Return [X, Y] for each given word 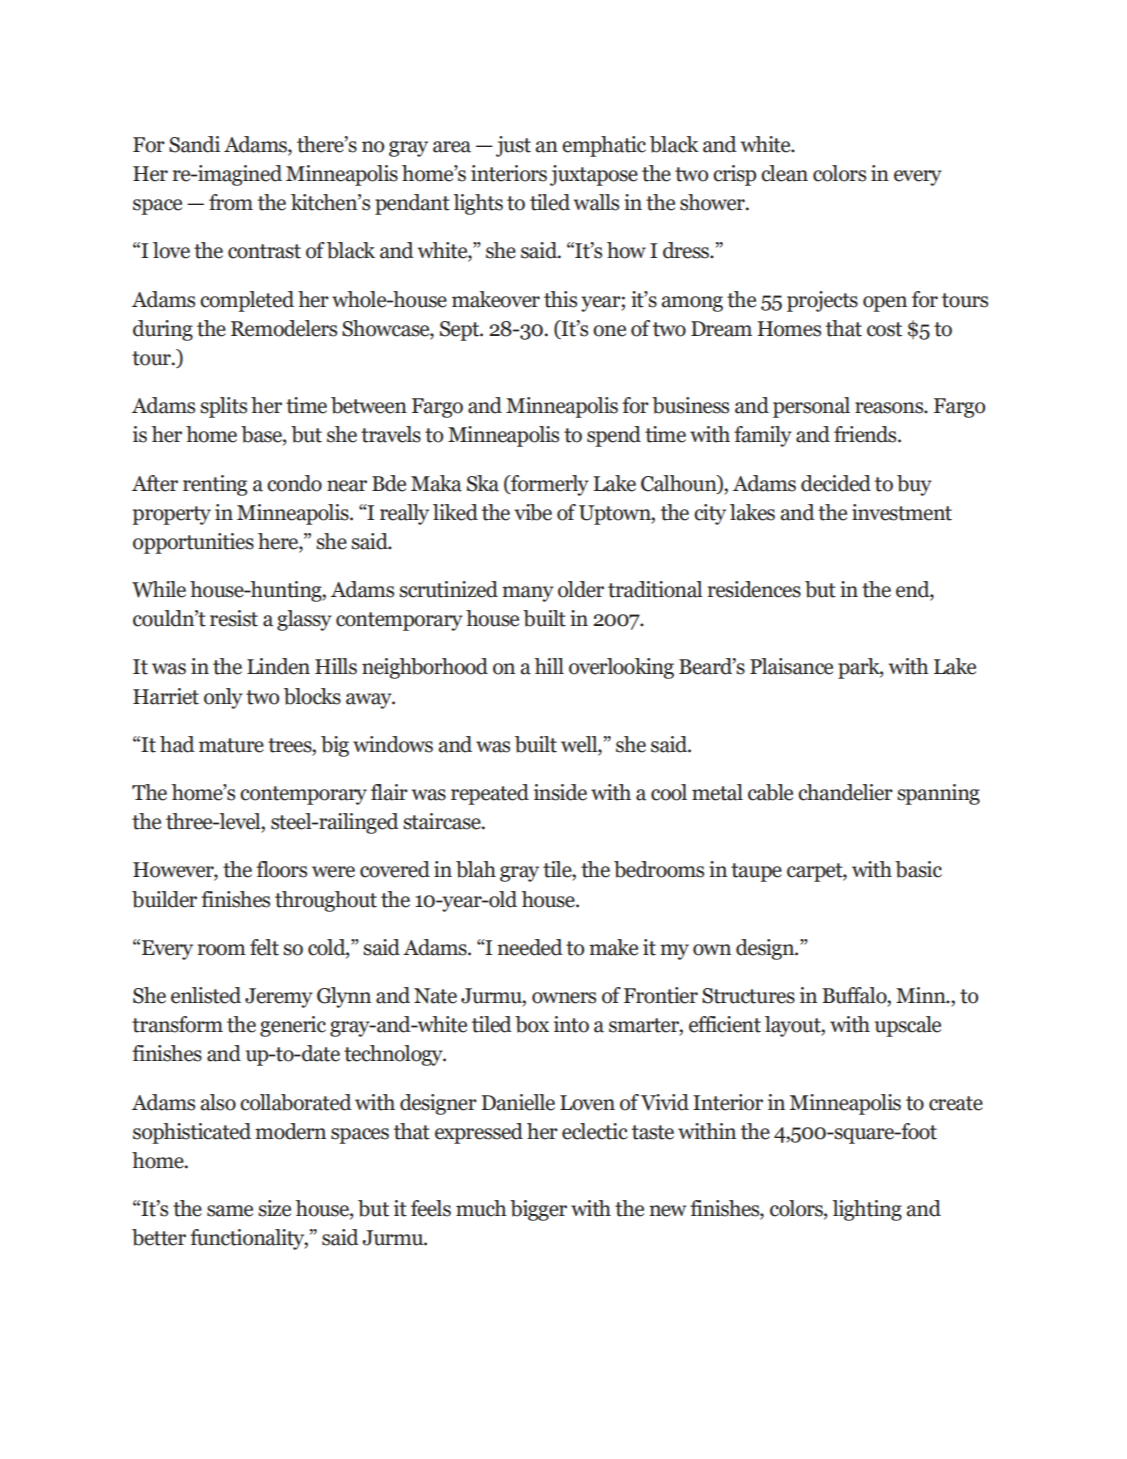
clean [784, 173]
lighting [867, 1210]
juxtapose [594, 175]
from [231, 202]
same [230, 1211]
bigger [538, 1210]
